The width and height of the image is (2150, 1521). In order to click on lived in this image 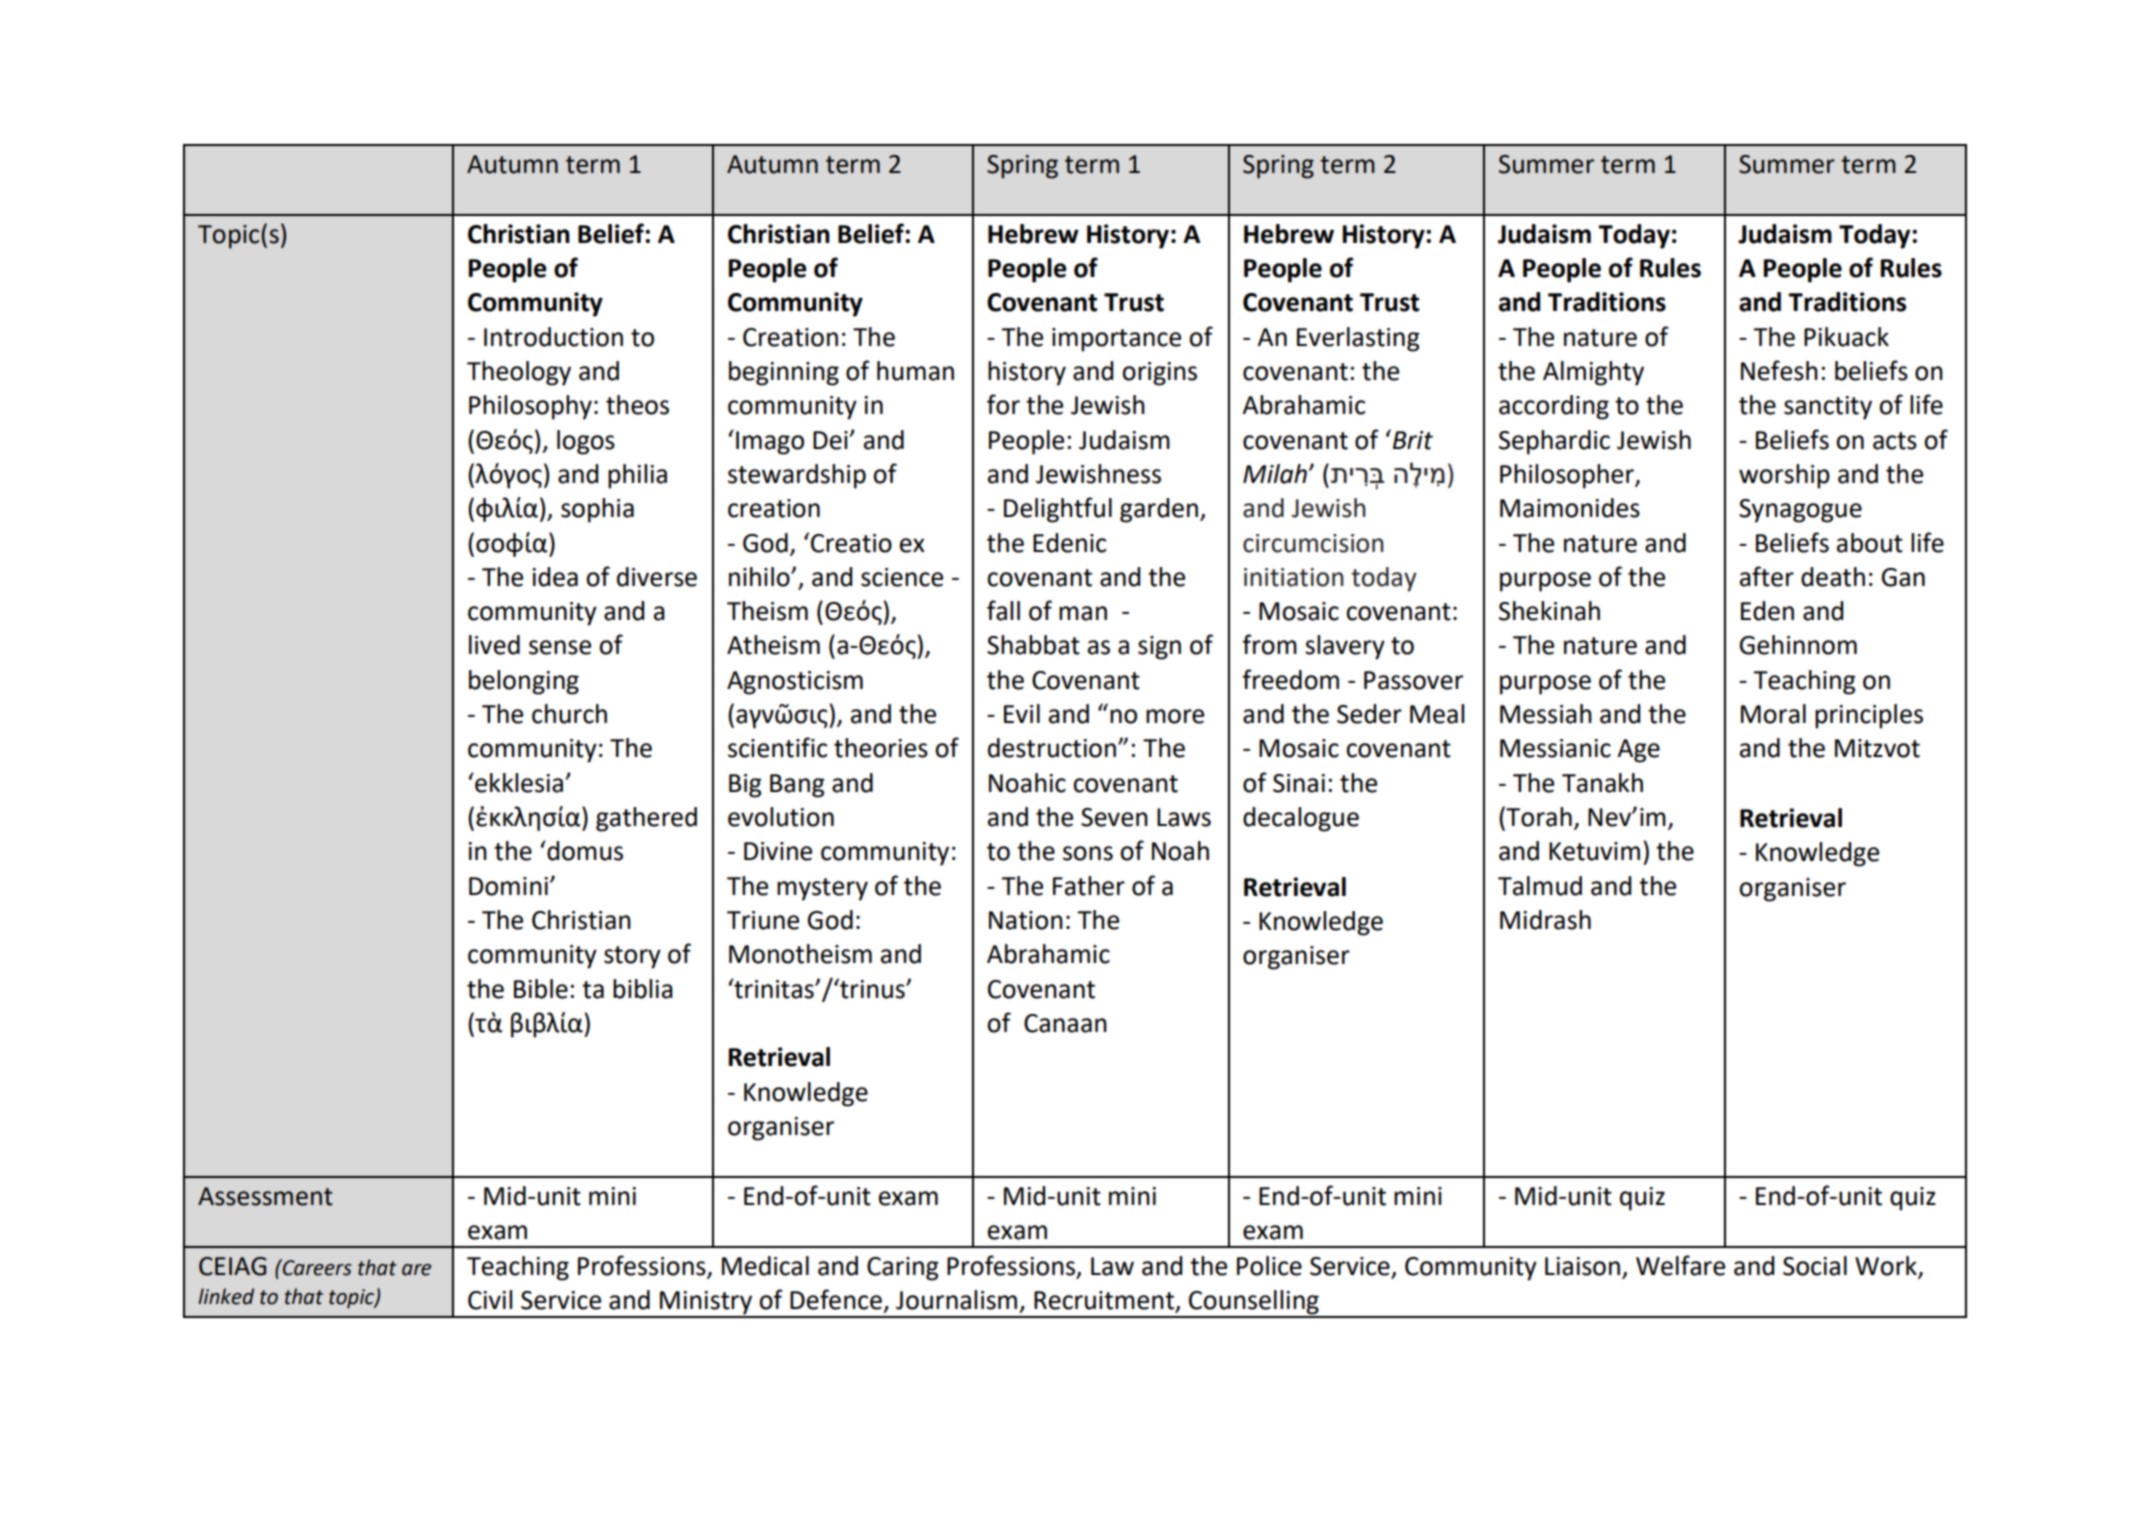, I will do `click(494, 645)`.
